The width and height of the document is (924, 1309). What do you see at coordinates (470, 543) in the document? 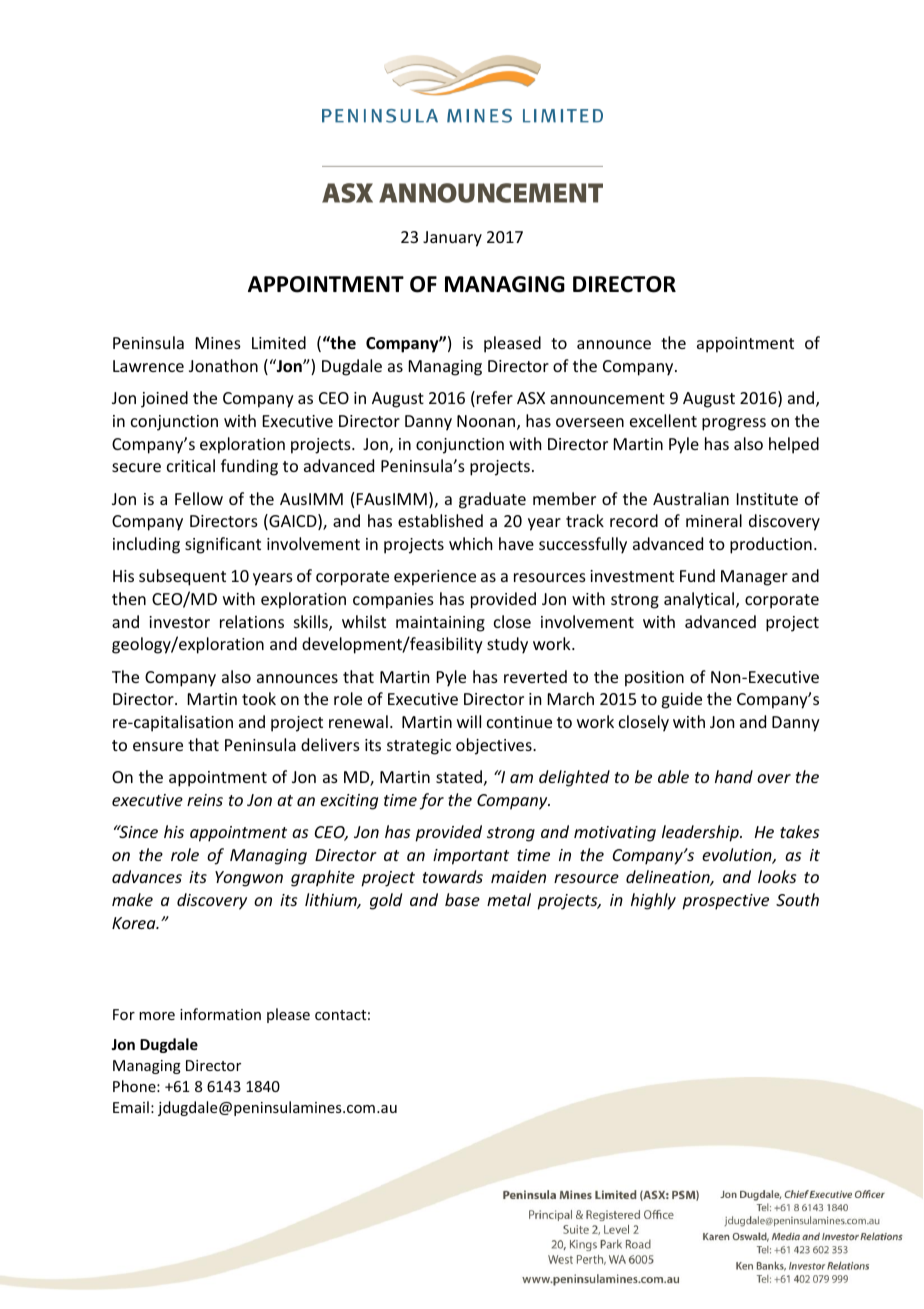
I see `which` at bounding box center [470, 543].
